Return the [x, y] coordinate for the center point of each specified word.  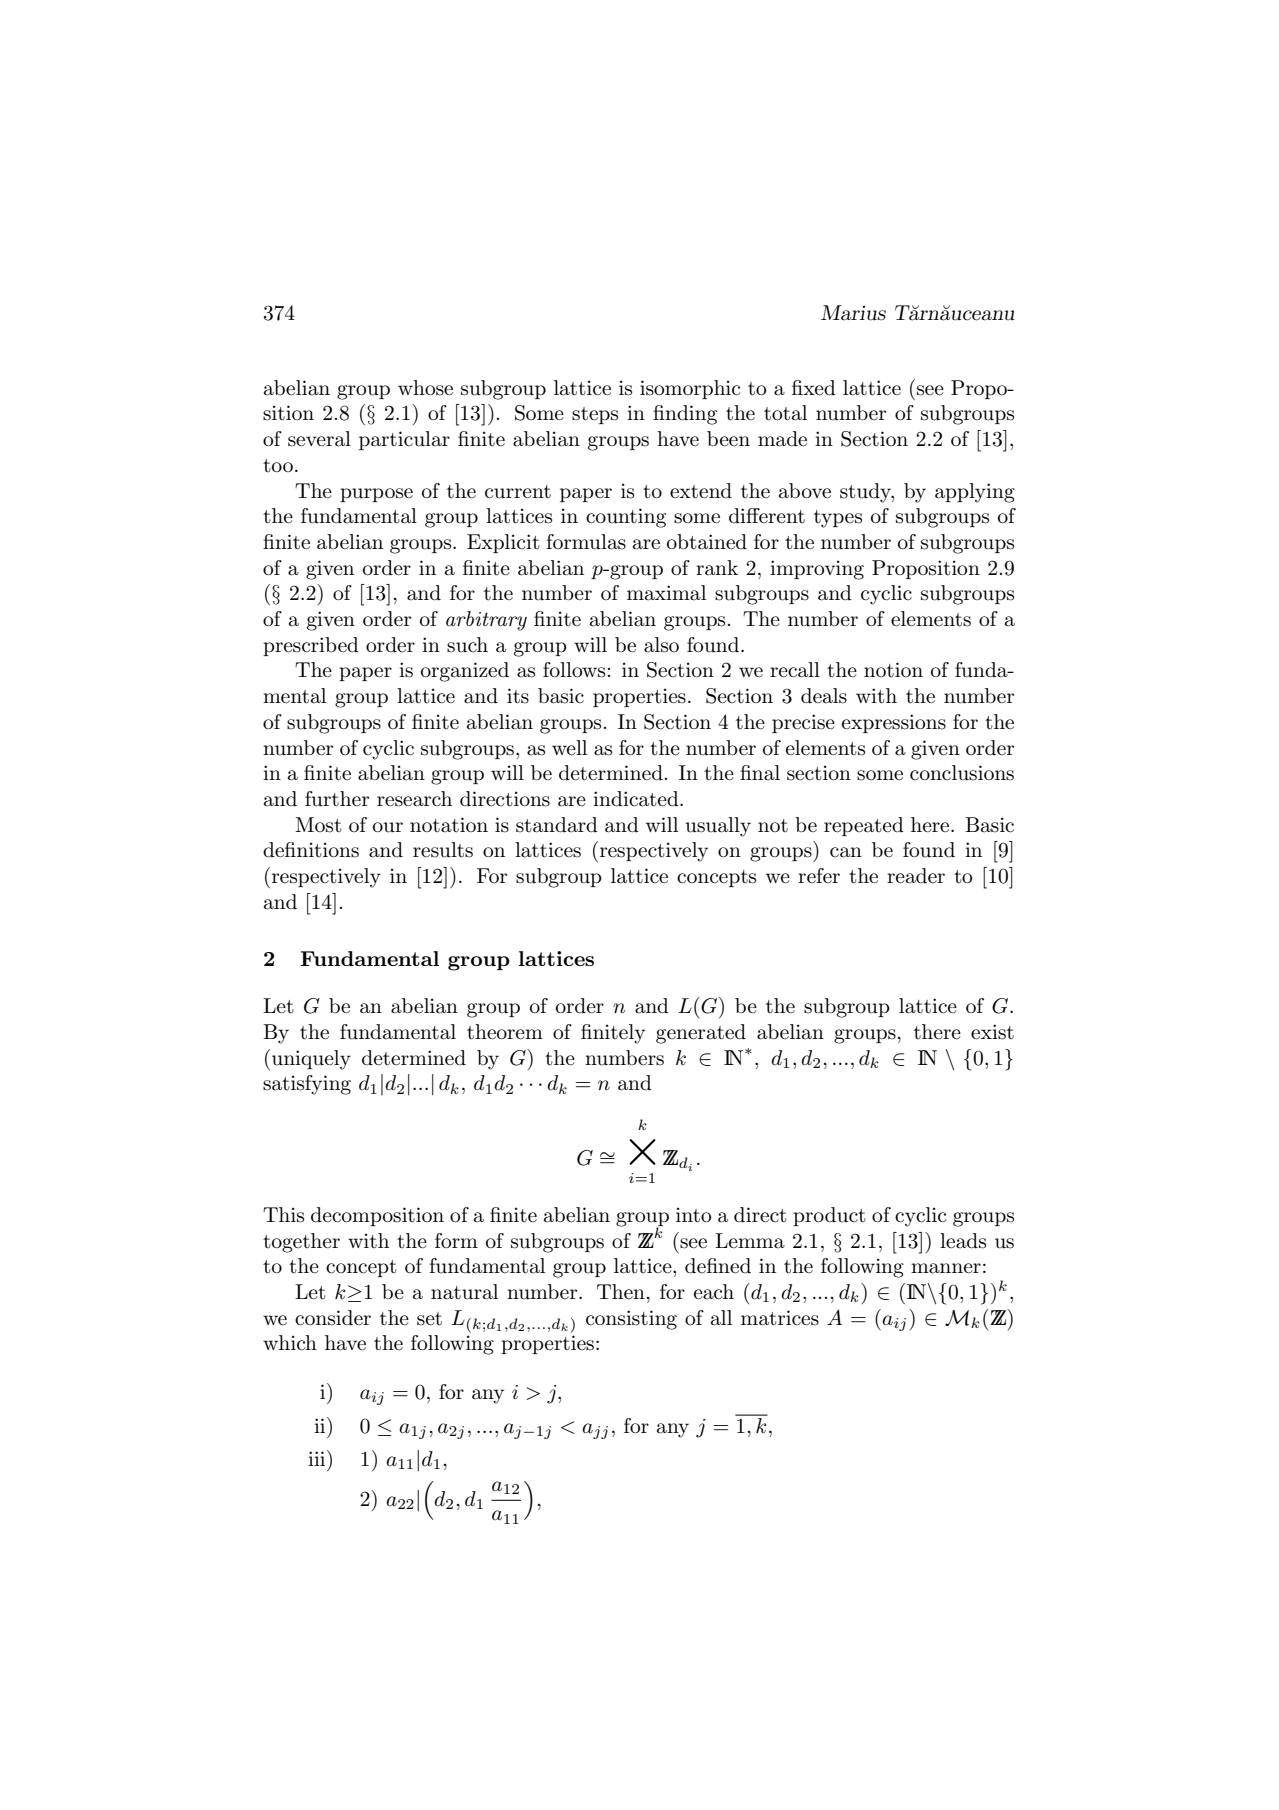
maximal [666, 593]
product [829, 1216]
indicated [637, 799]
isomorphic [690, 389]
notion [893, 670]
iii [318, 1458]
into [693, 1215]
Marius [853, 313]
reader [916, 876]
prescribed [311, 646]
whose [425, 388]
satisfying [307, 1085]
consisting [631, 1320]
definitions [311, 850]
